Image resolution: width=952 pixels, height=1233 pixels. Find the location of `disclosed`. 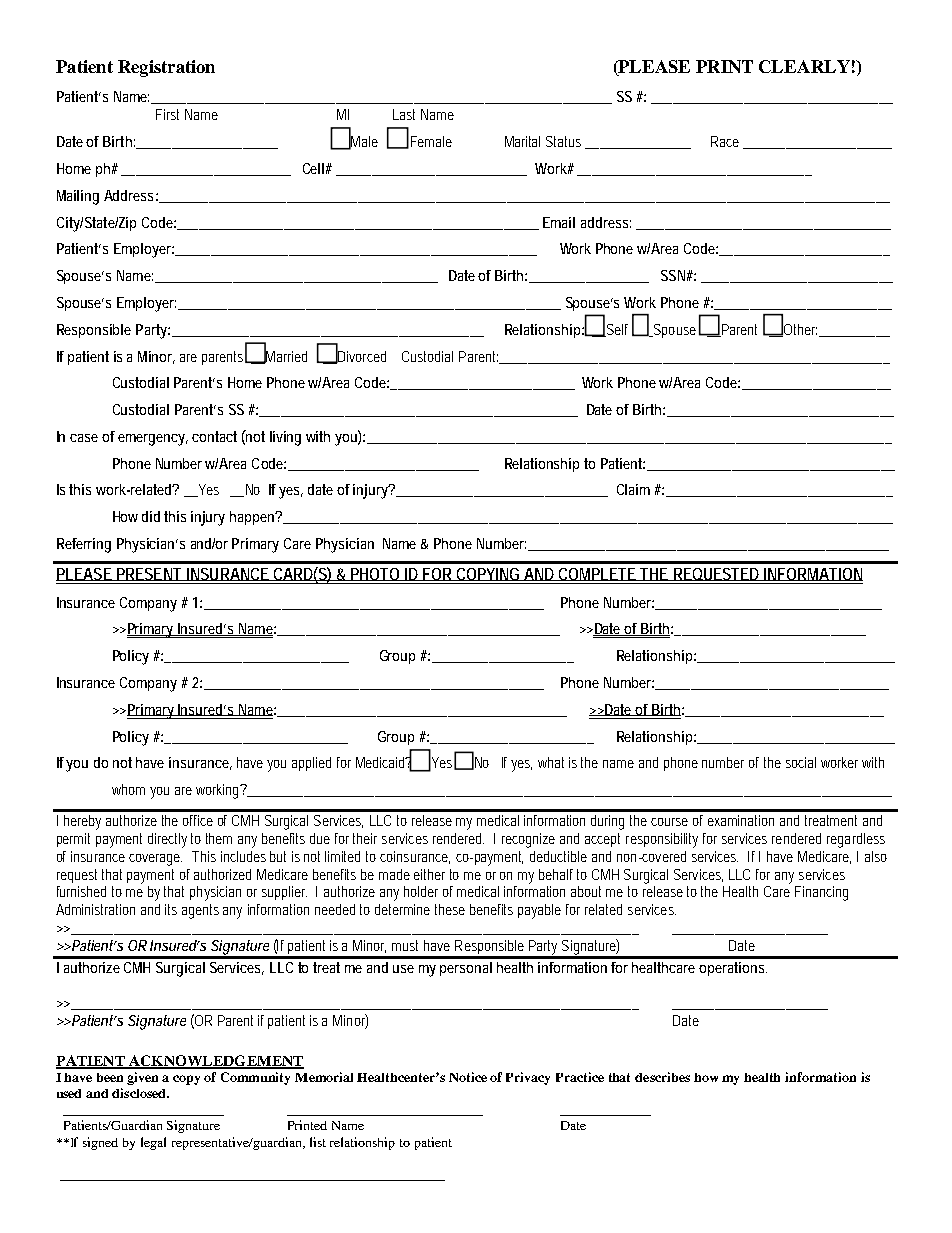

disclosed is located at coordinates (140, 1093).
